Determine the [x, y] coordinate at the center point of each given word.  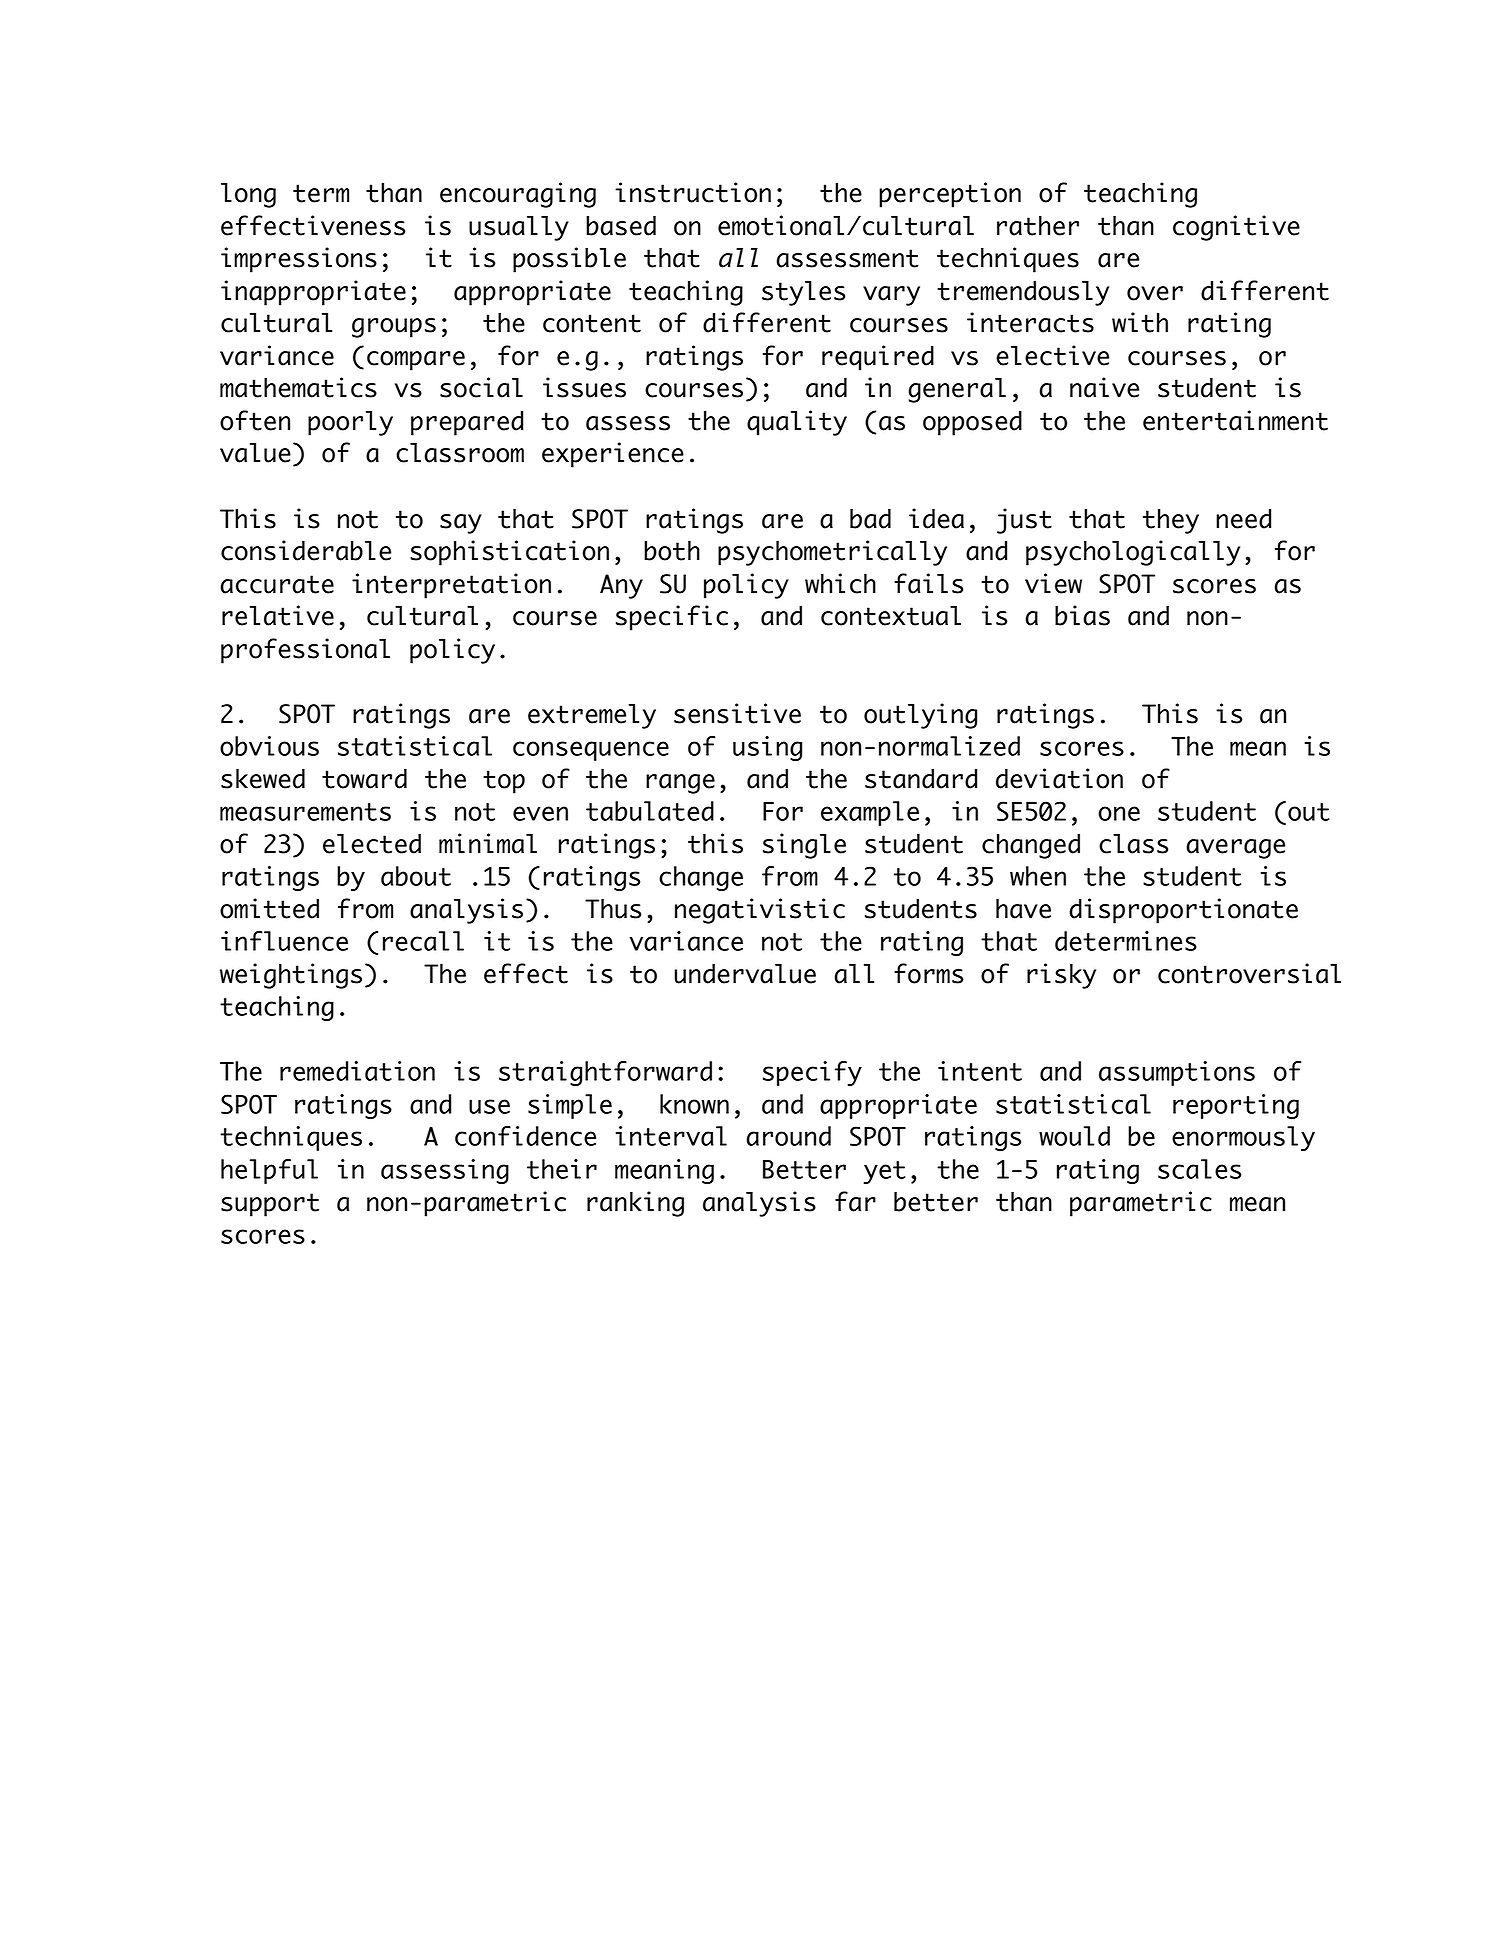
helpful [269, 1171]
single [804, 846]
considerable [306, 550]
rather [1038, 225]
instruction [693, 192]
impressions [299, 260]
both [672, 550]
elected [372, 843]
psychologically [1133, 553]
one [1119, 813]
